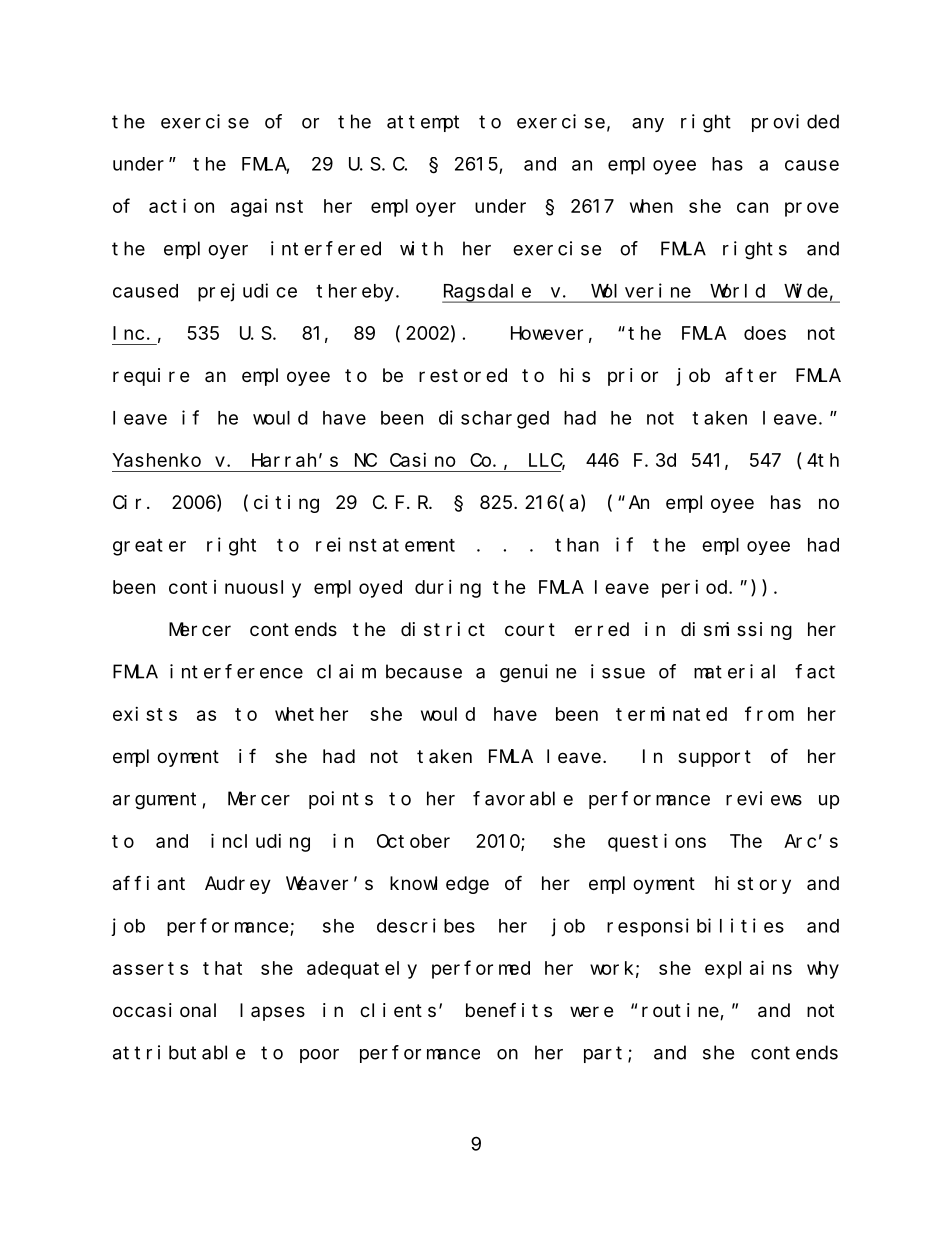  What do you see at coordinates (448, 589) in the screenshot?
I see `during` at bounding box center [448, 589].
